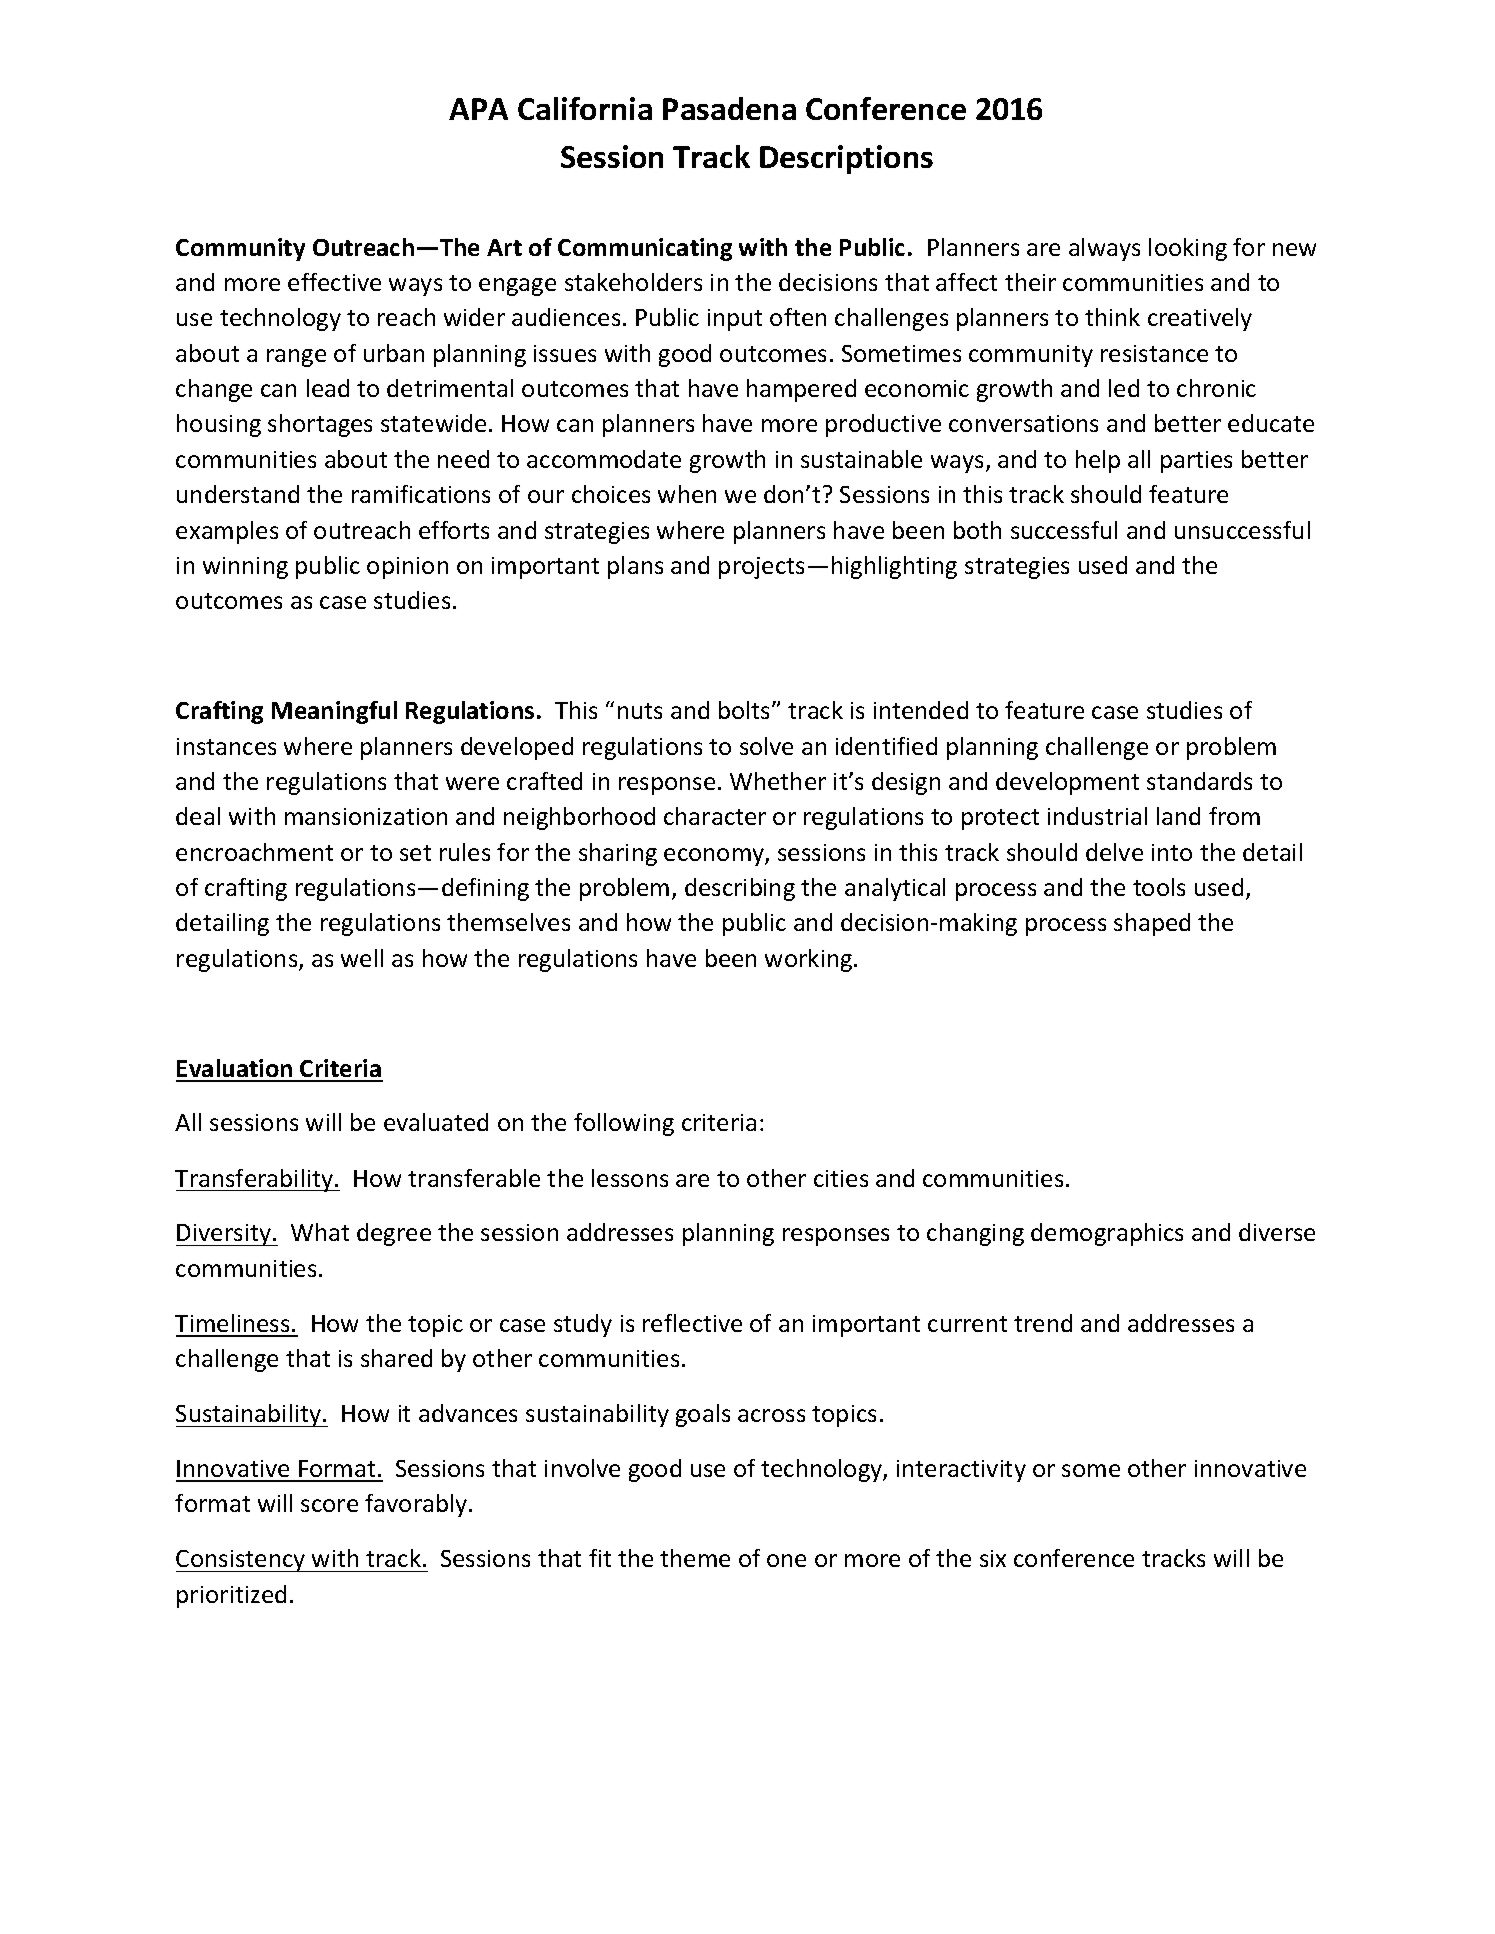 Image resolution: width=1495 pixels, height=1934 pixels. Describe the element at coordinates (320, 1232) in the document. I see `What` at that location.
